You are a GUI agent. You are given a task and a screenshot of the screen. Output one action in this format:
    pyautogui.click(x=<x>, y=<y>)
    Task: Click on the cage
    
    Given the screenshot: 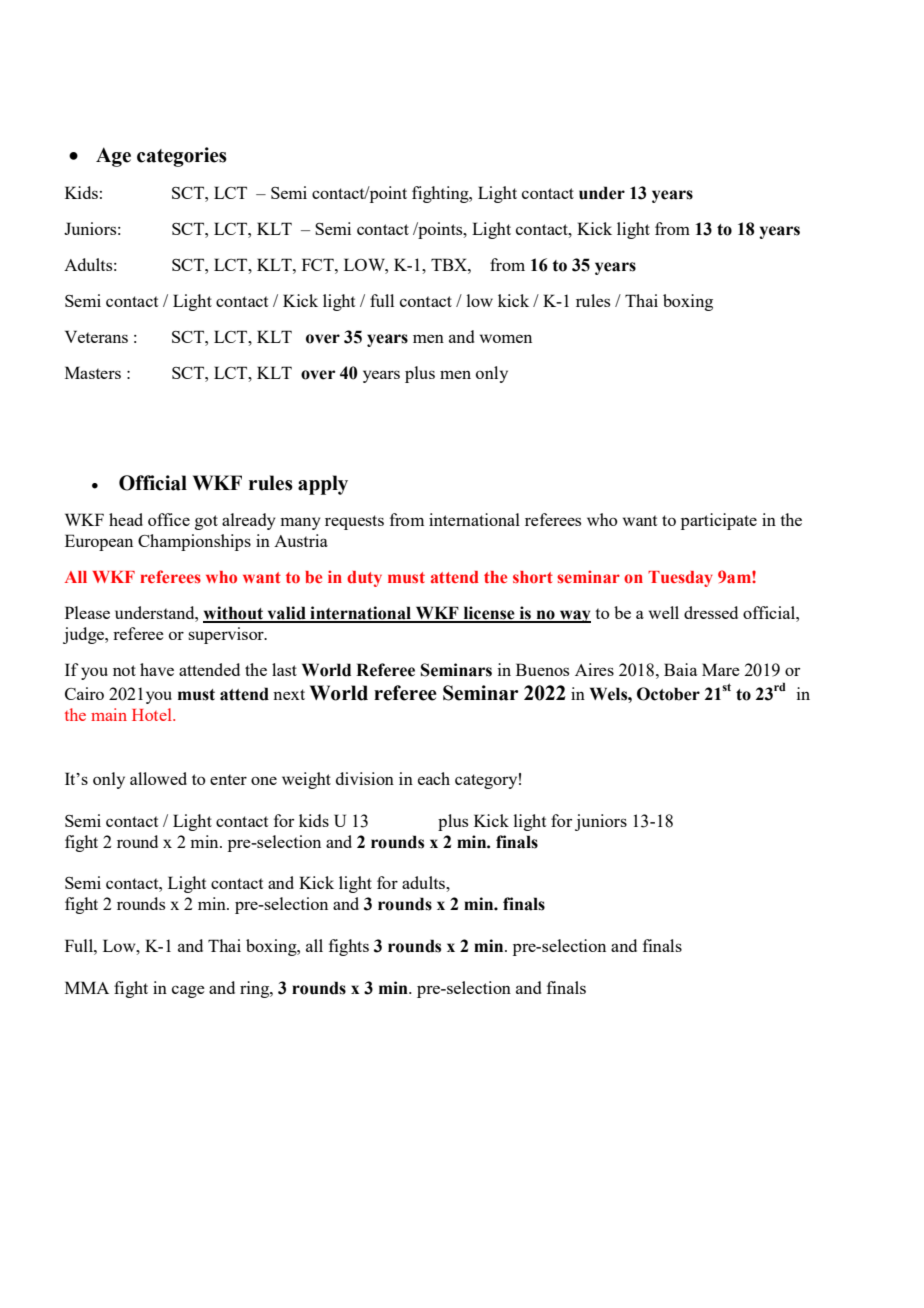 What is the action you would take?
    pyautogui.click(x=188, y=991)
